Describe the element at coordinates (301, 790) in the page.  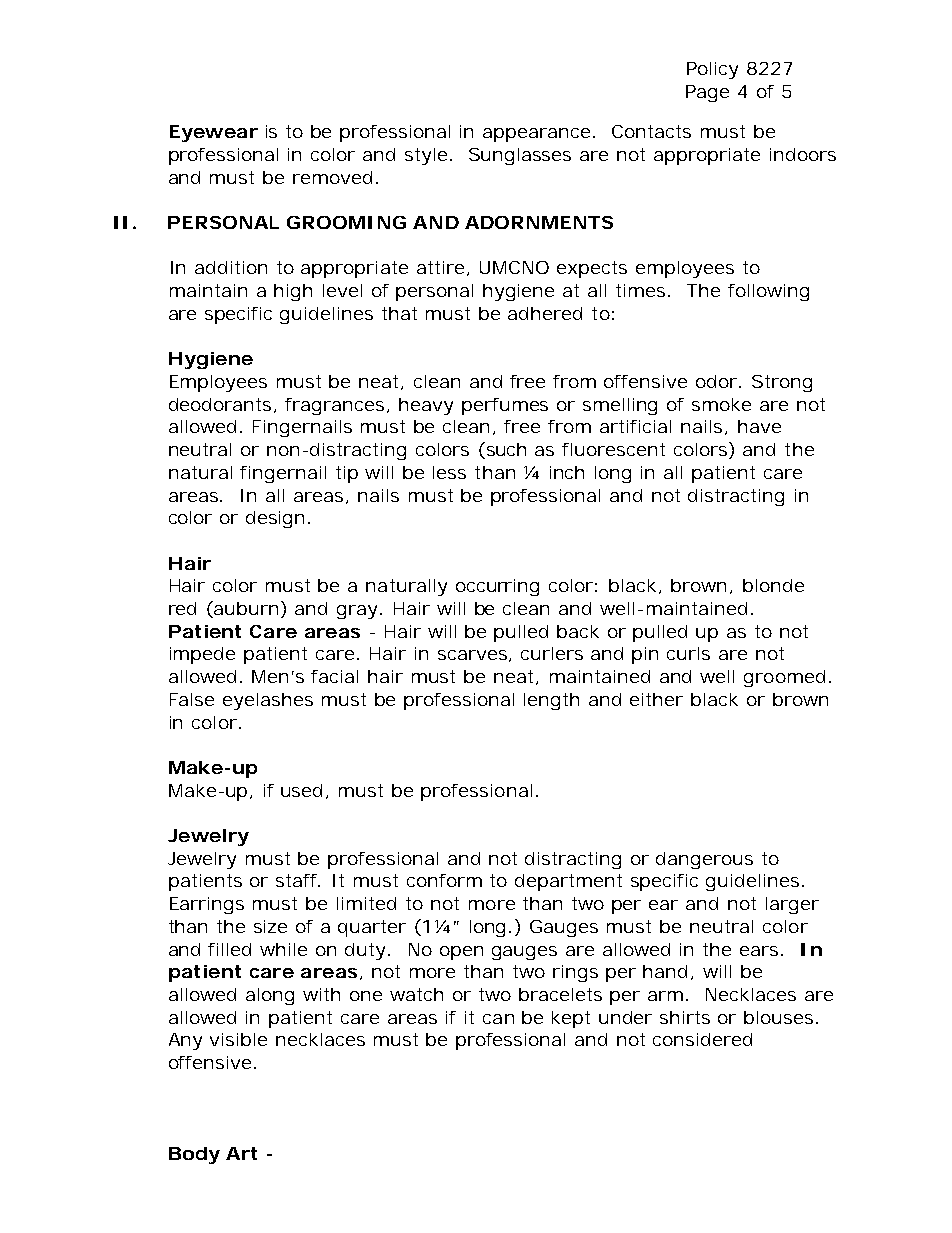
I see `used` at that location.
